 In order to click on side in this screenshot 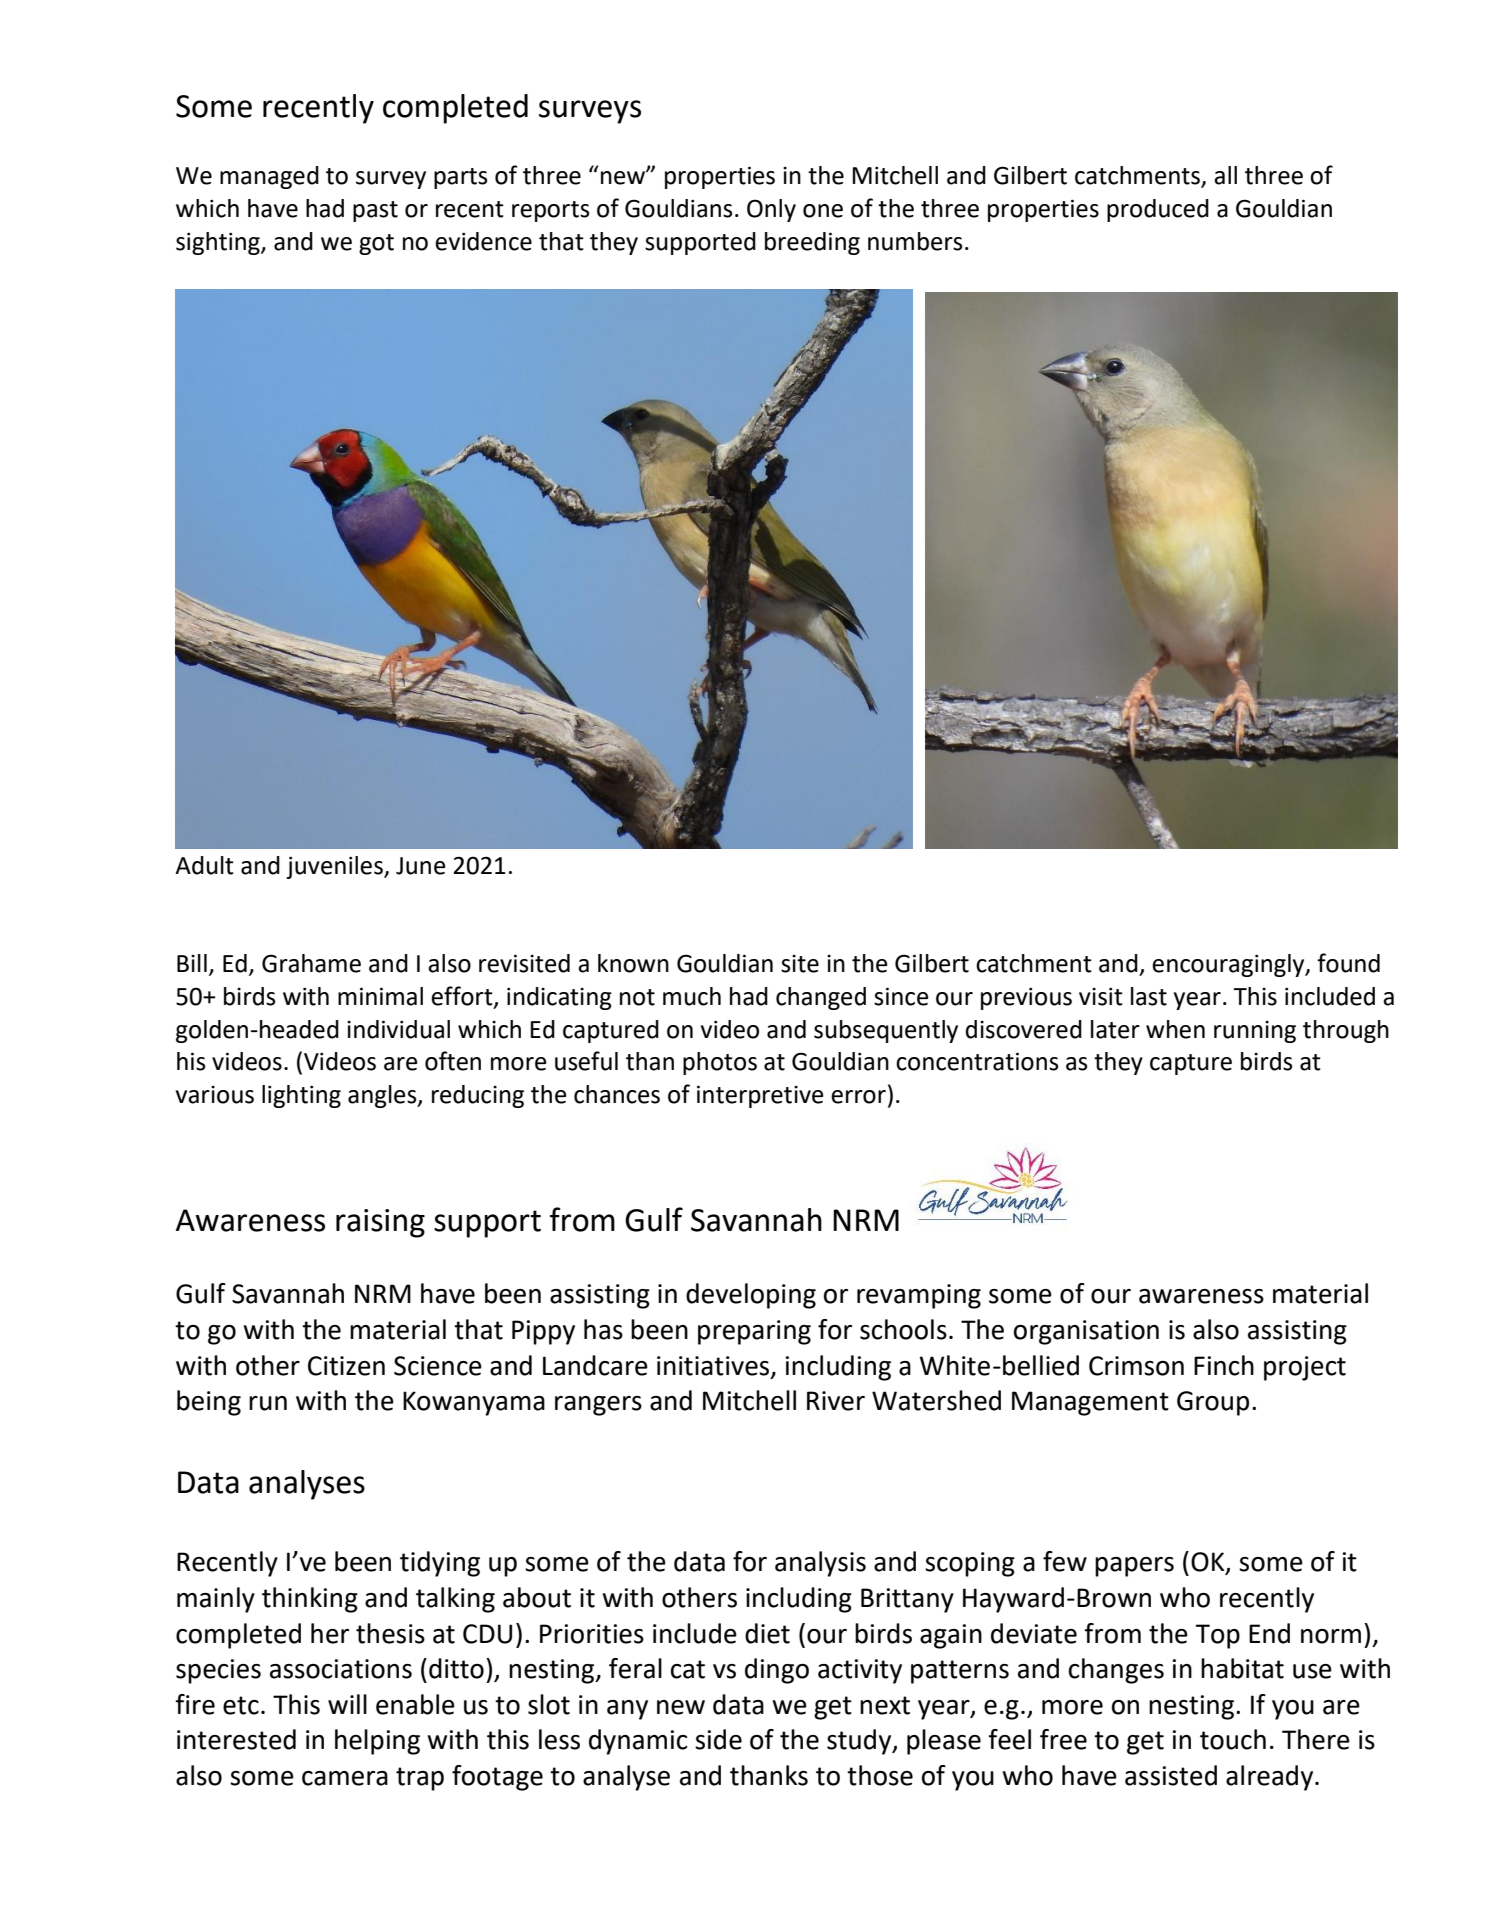, I will do `click(718, 1739)`.
